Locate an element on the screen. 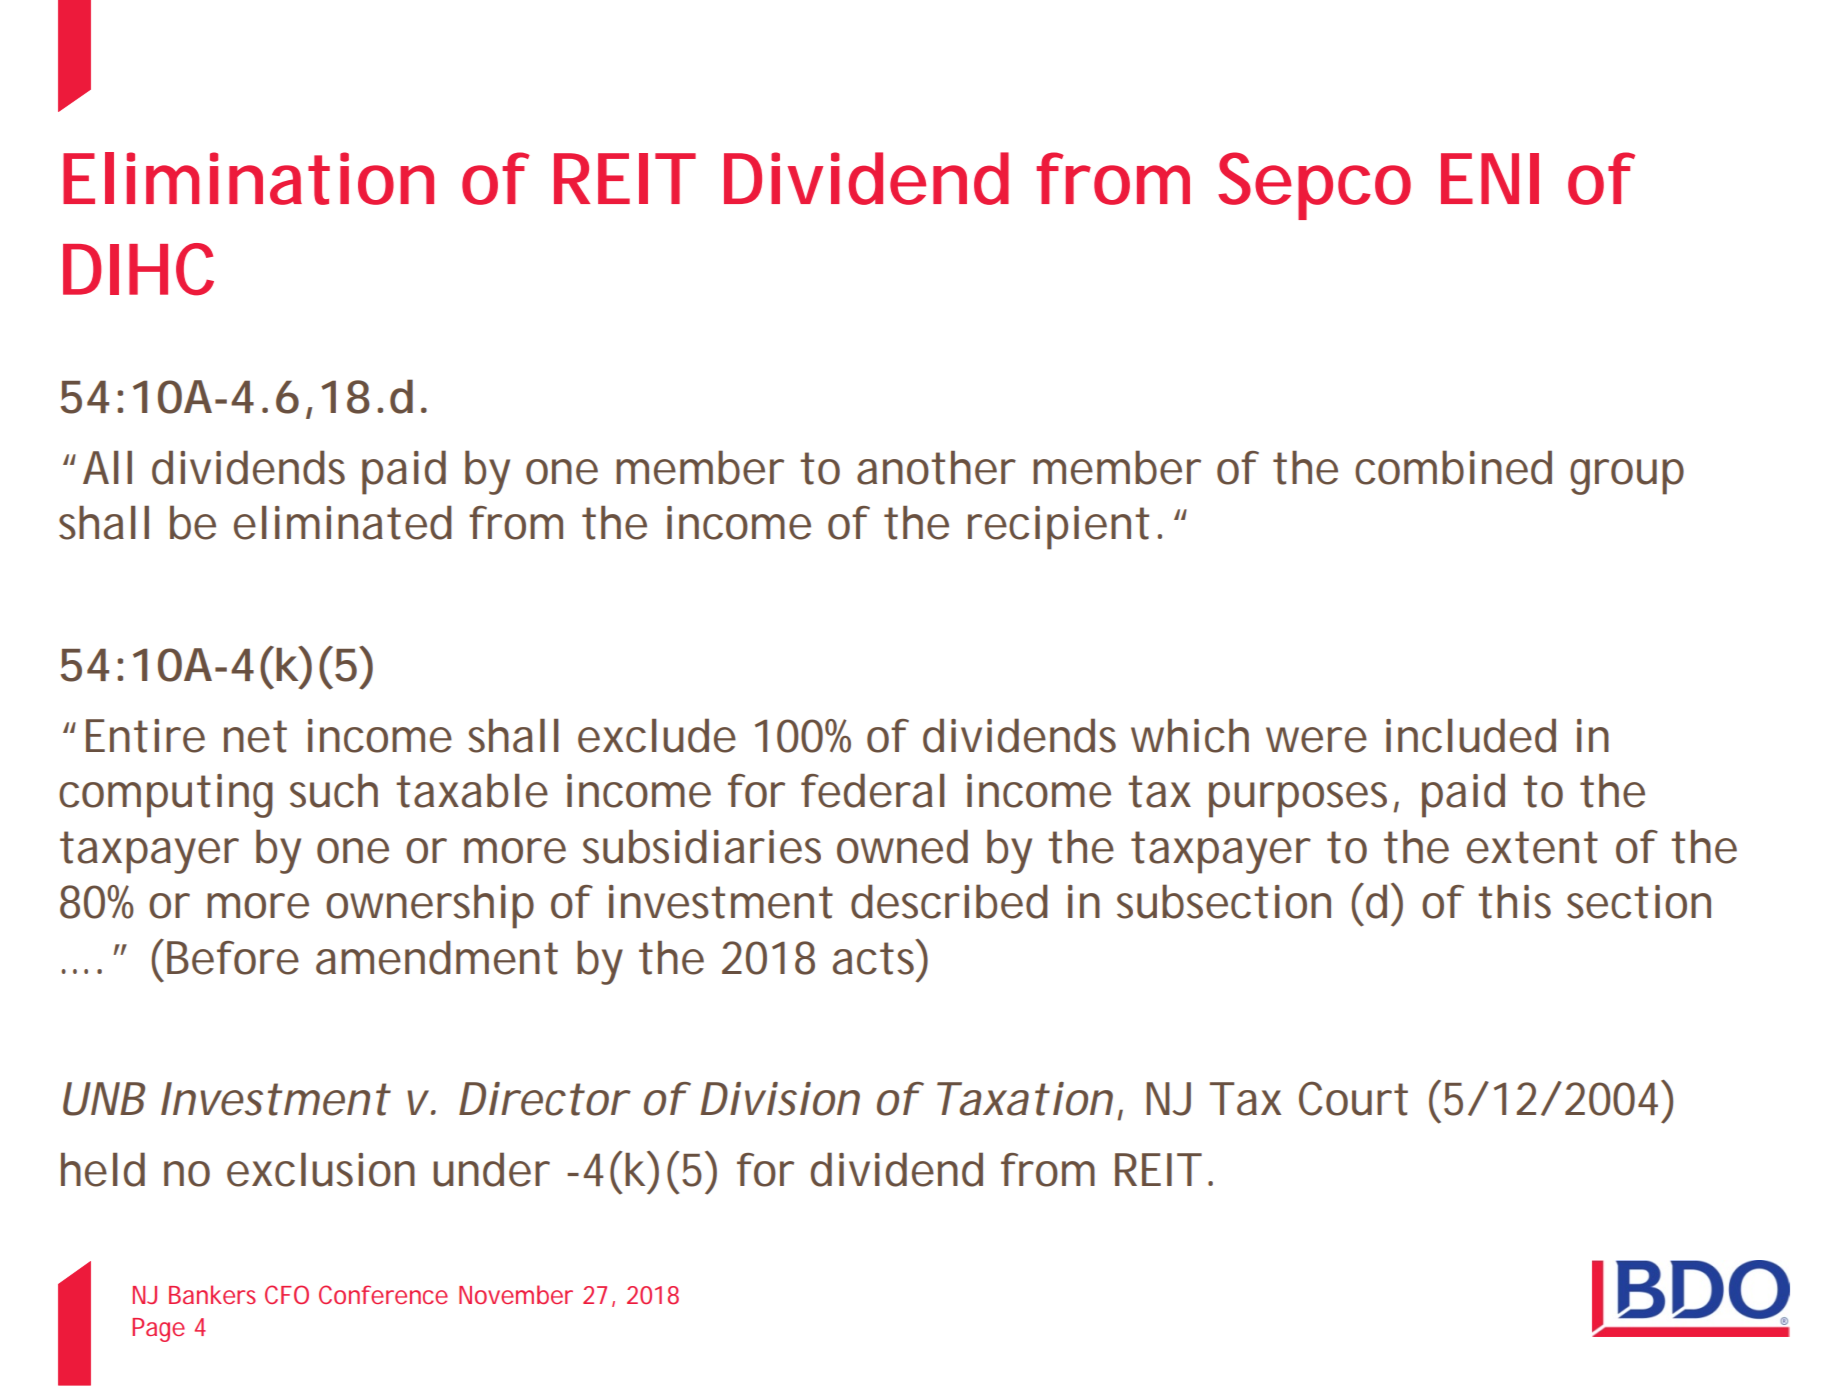 This screenshot has width=1848, height=1386. November is located at coordinates (516, 1294).
